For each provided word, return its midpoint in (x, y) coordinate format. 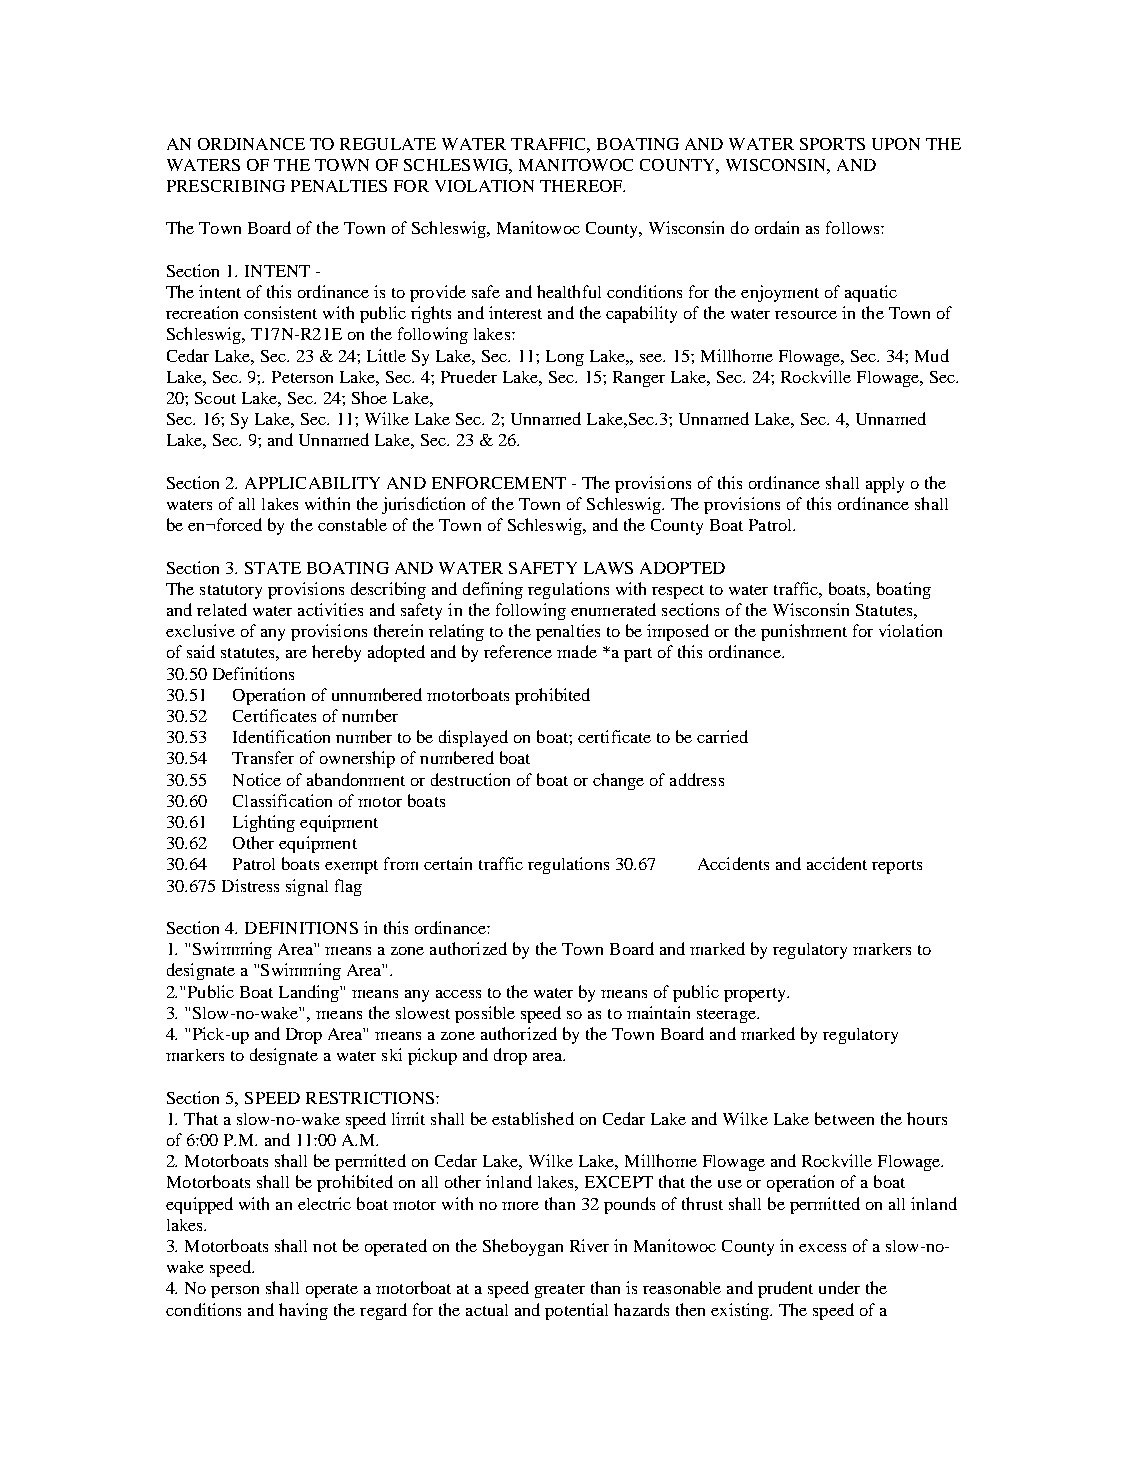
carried (722, 736)
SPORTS (832, 144)
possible (485, 1014)
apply (885, 485)
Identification (281, 736)
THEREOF (582, 186)
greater (560, 1291)
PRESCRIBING (226, 186)
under (839, 1287)
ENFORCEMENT (499, 483)
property (756, 995)
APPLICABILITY (312, 483)
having (303, 1311)
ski (392, 1054)
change (618, 781)
